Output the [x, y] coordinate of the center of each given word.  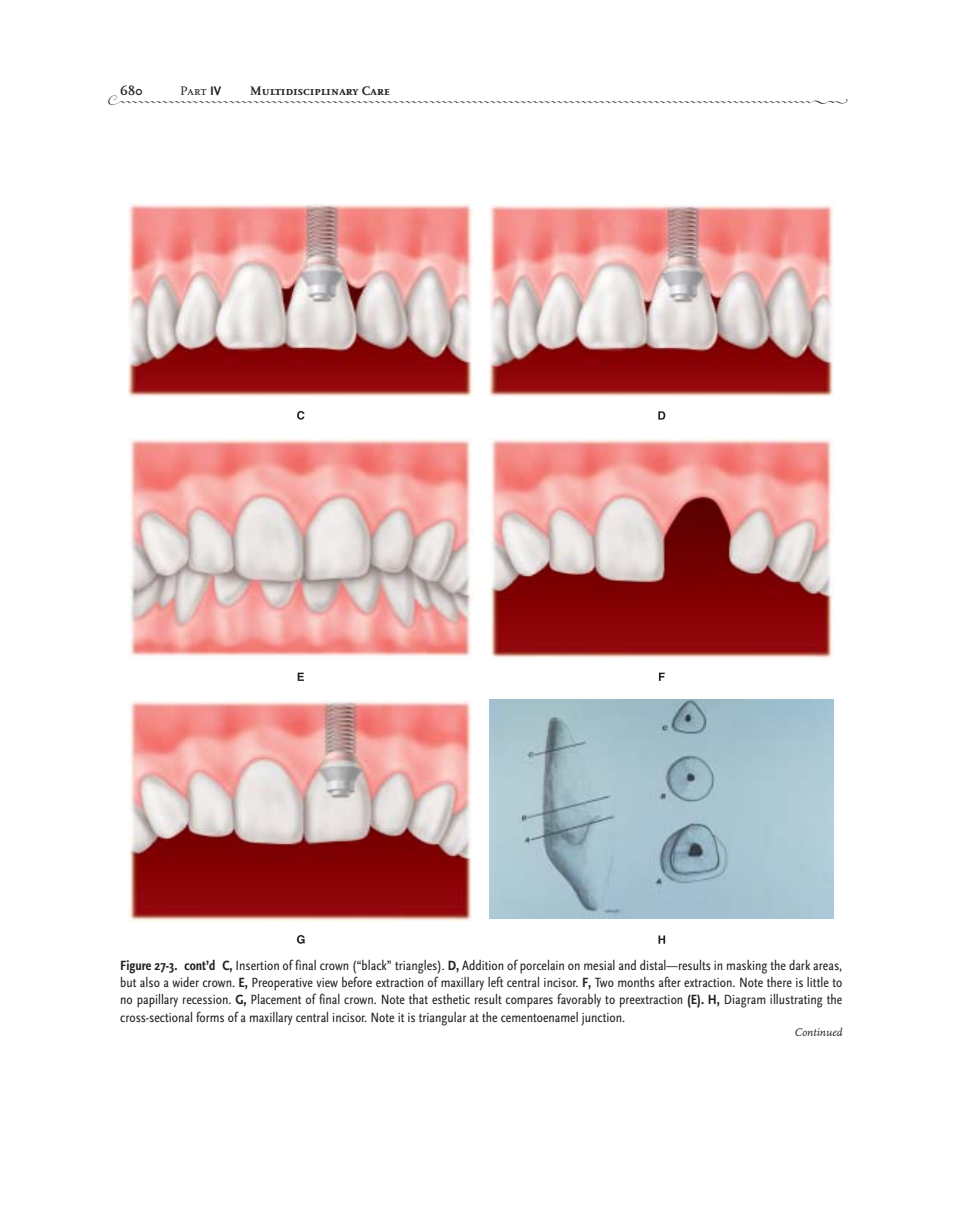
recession [206, 999]
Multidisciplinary [304, 90]
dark [799, 965]
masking [747, 967]
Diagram [745, 1001]
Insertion [257, 965]
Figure [136, 967]
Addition [483, 965]
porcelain [542, 967]
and [627, 965]
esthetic [451, 999]
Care [376, 90]
